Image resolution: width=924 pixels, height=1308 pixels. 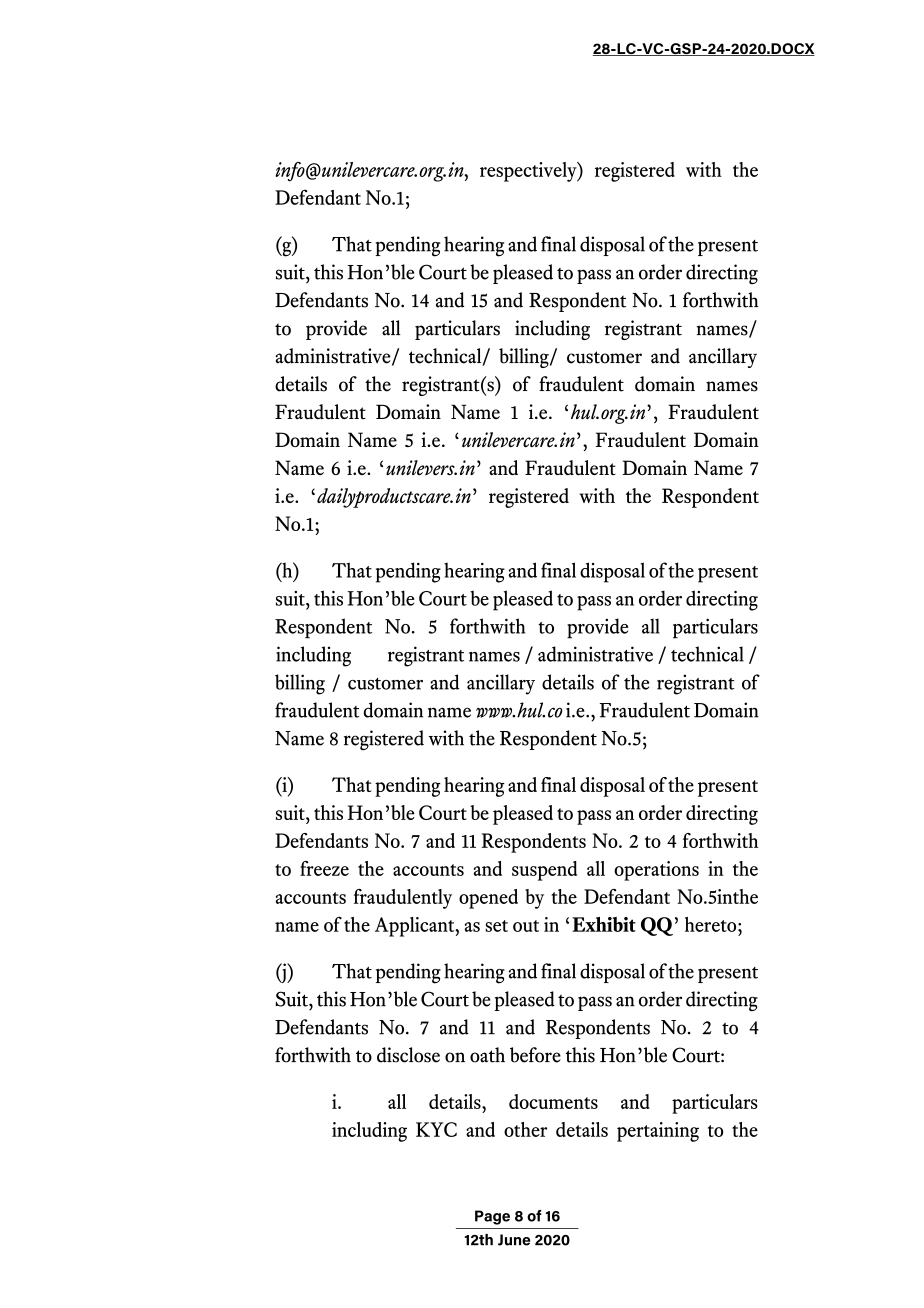 What do you see at coordinates (488, 899) in the screenshot?
I see `opened` at bounding box center [488, 899].
